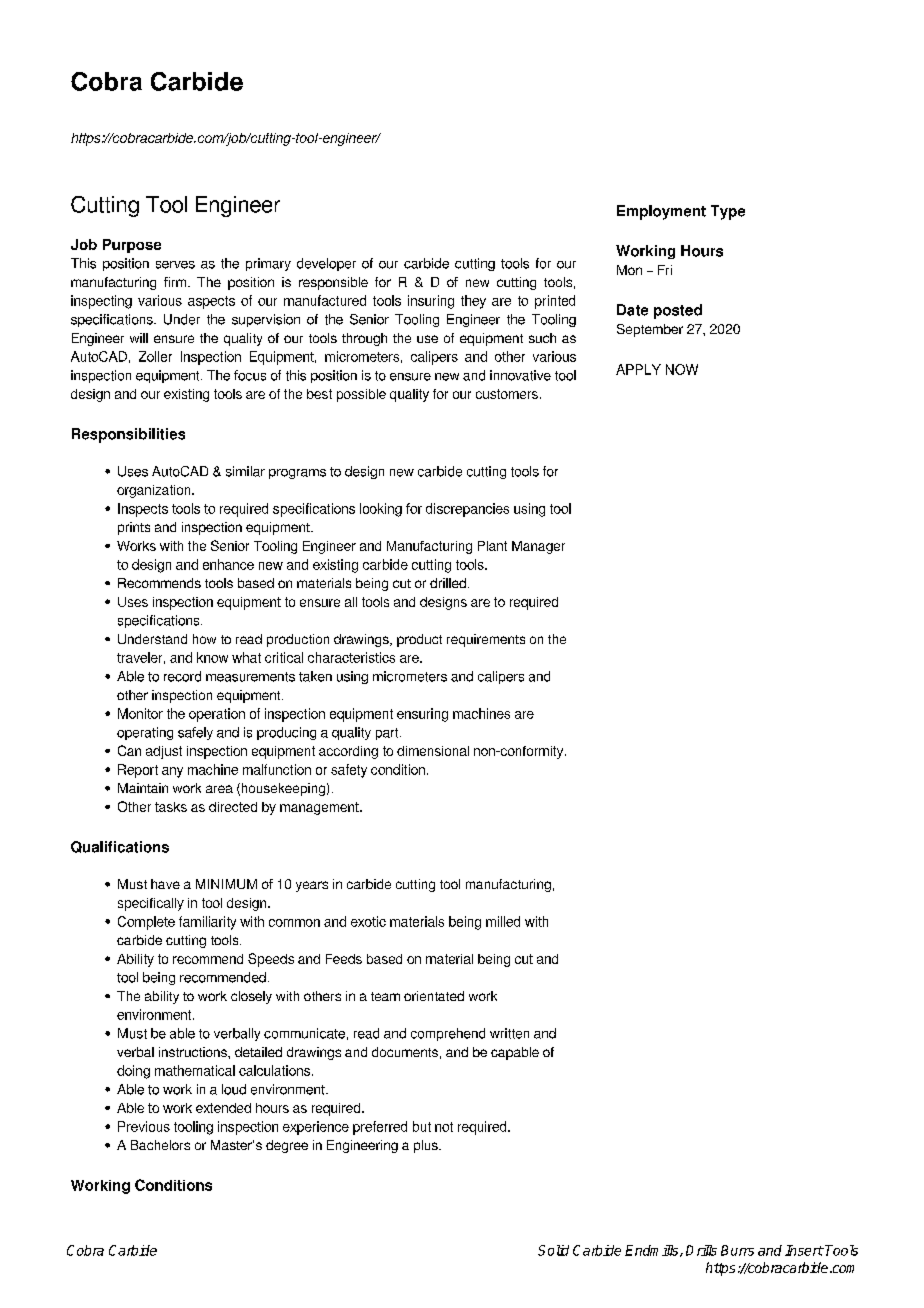 This screenshot has width=924, height=1308. Describe the element at coordinates (486, 640) in the screenshot. I see `requirements` at that location.
